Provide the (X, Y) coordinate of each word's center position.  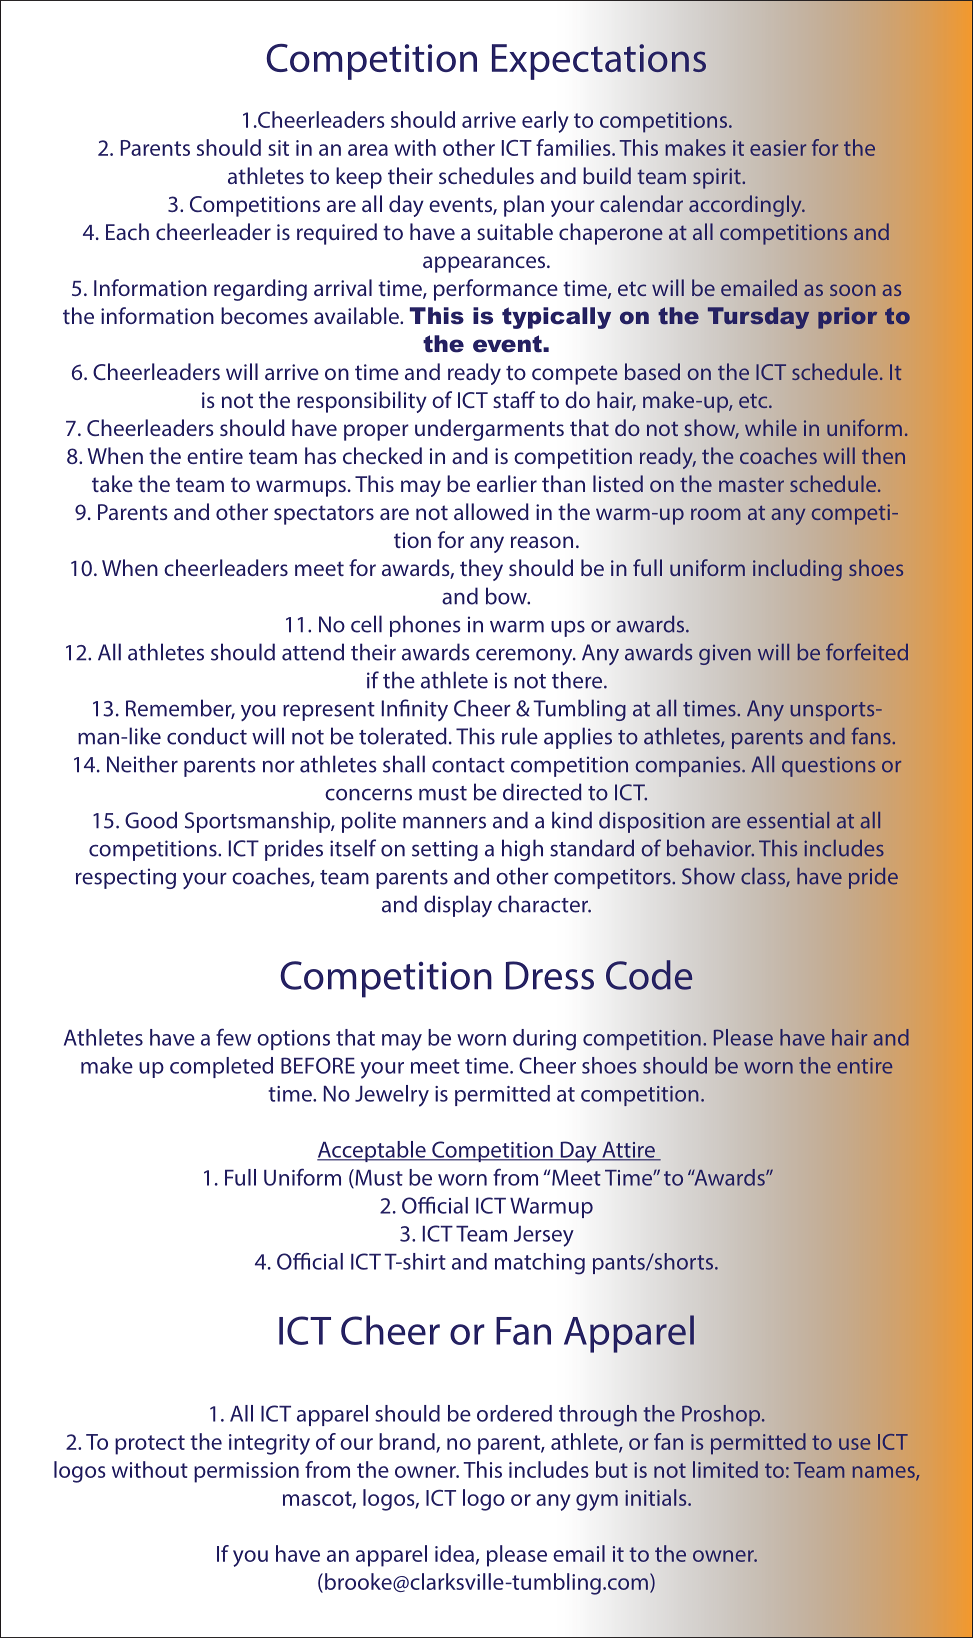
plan (524, 206)
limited (725, 1469)
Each (127, 231)
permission (246, 1472)
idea (454, 1553)
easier (778, 148)
